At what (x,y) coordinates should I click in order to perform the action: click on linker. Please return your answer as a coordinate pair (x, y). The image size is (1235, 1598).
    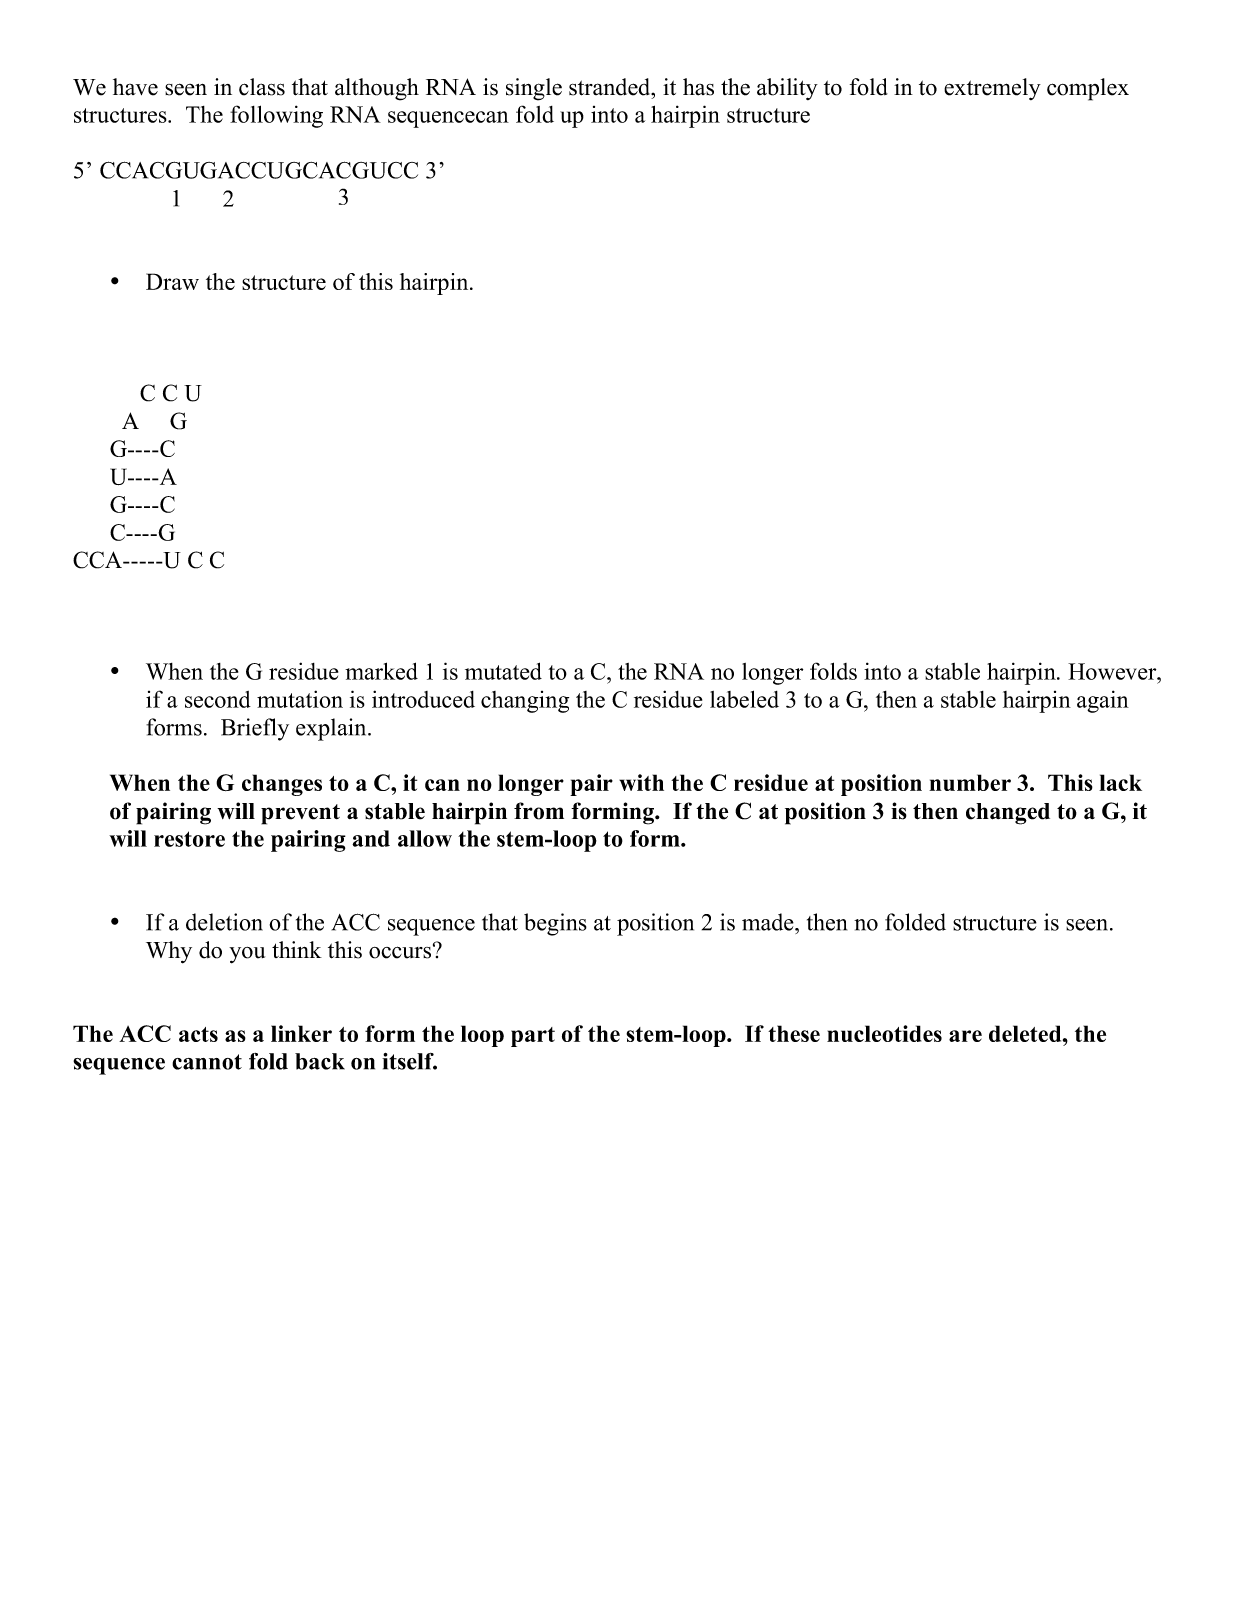
    Looking at the image, I should click on (301, 1033).
